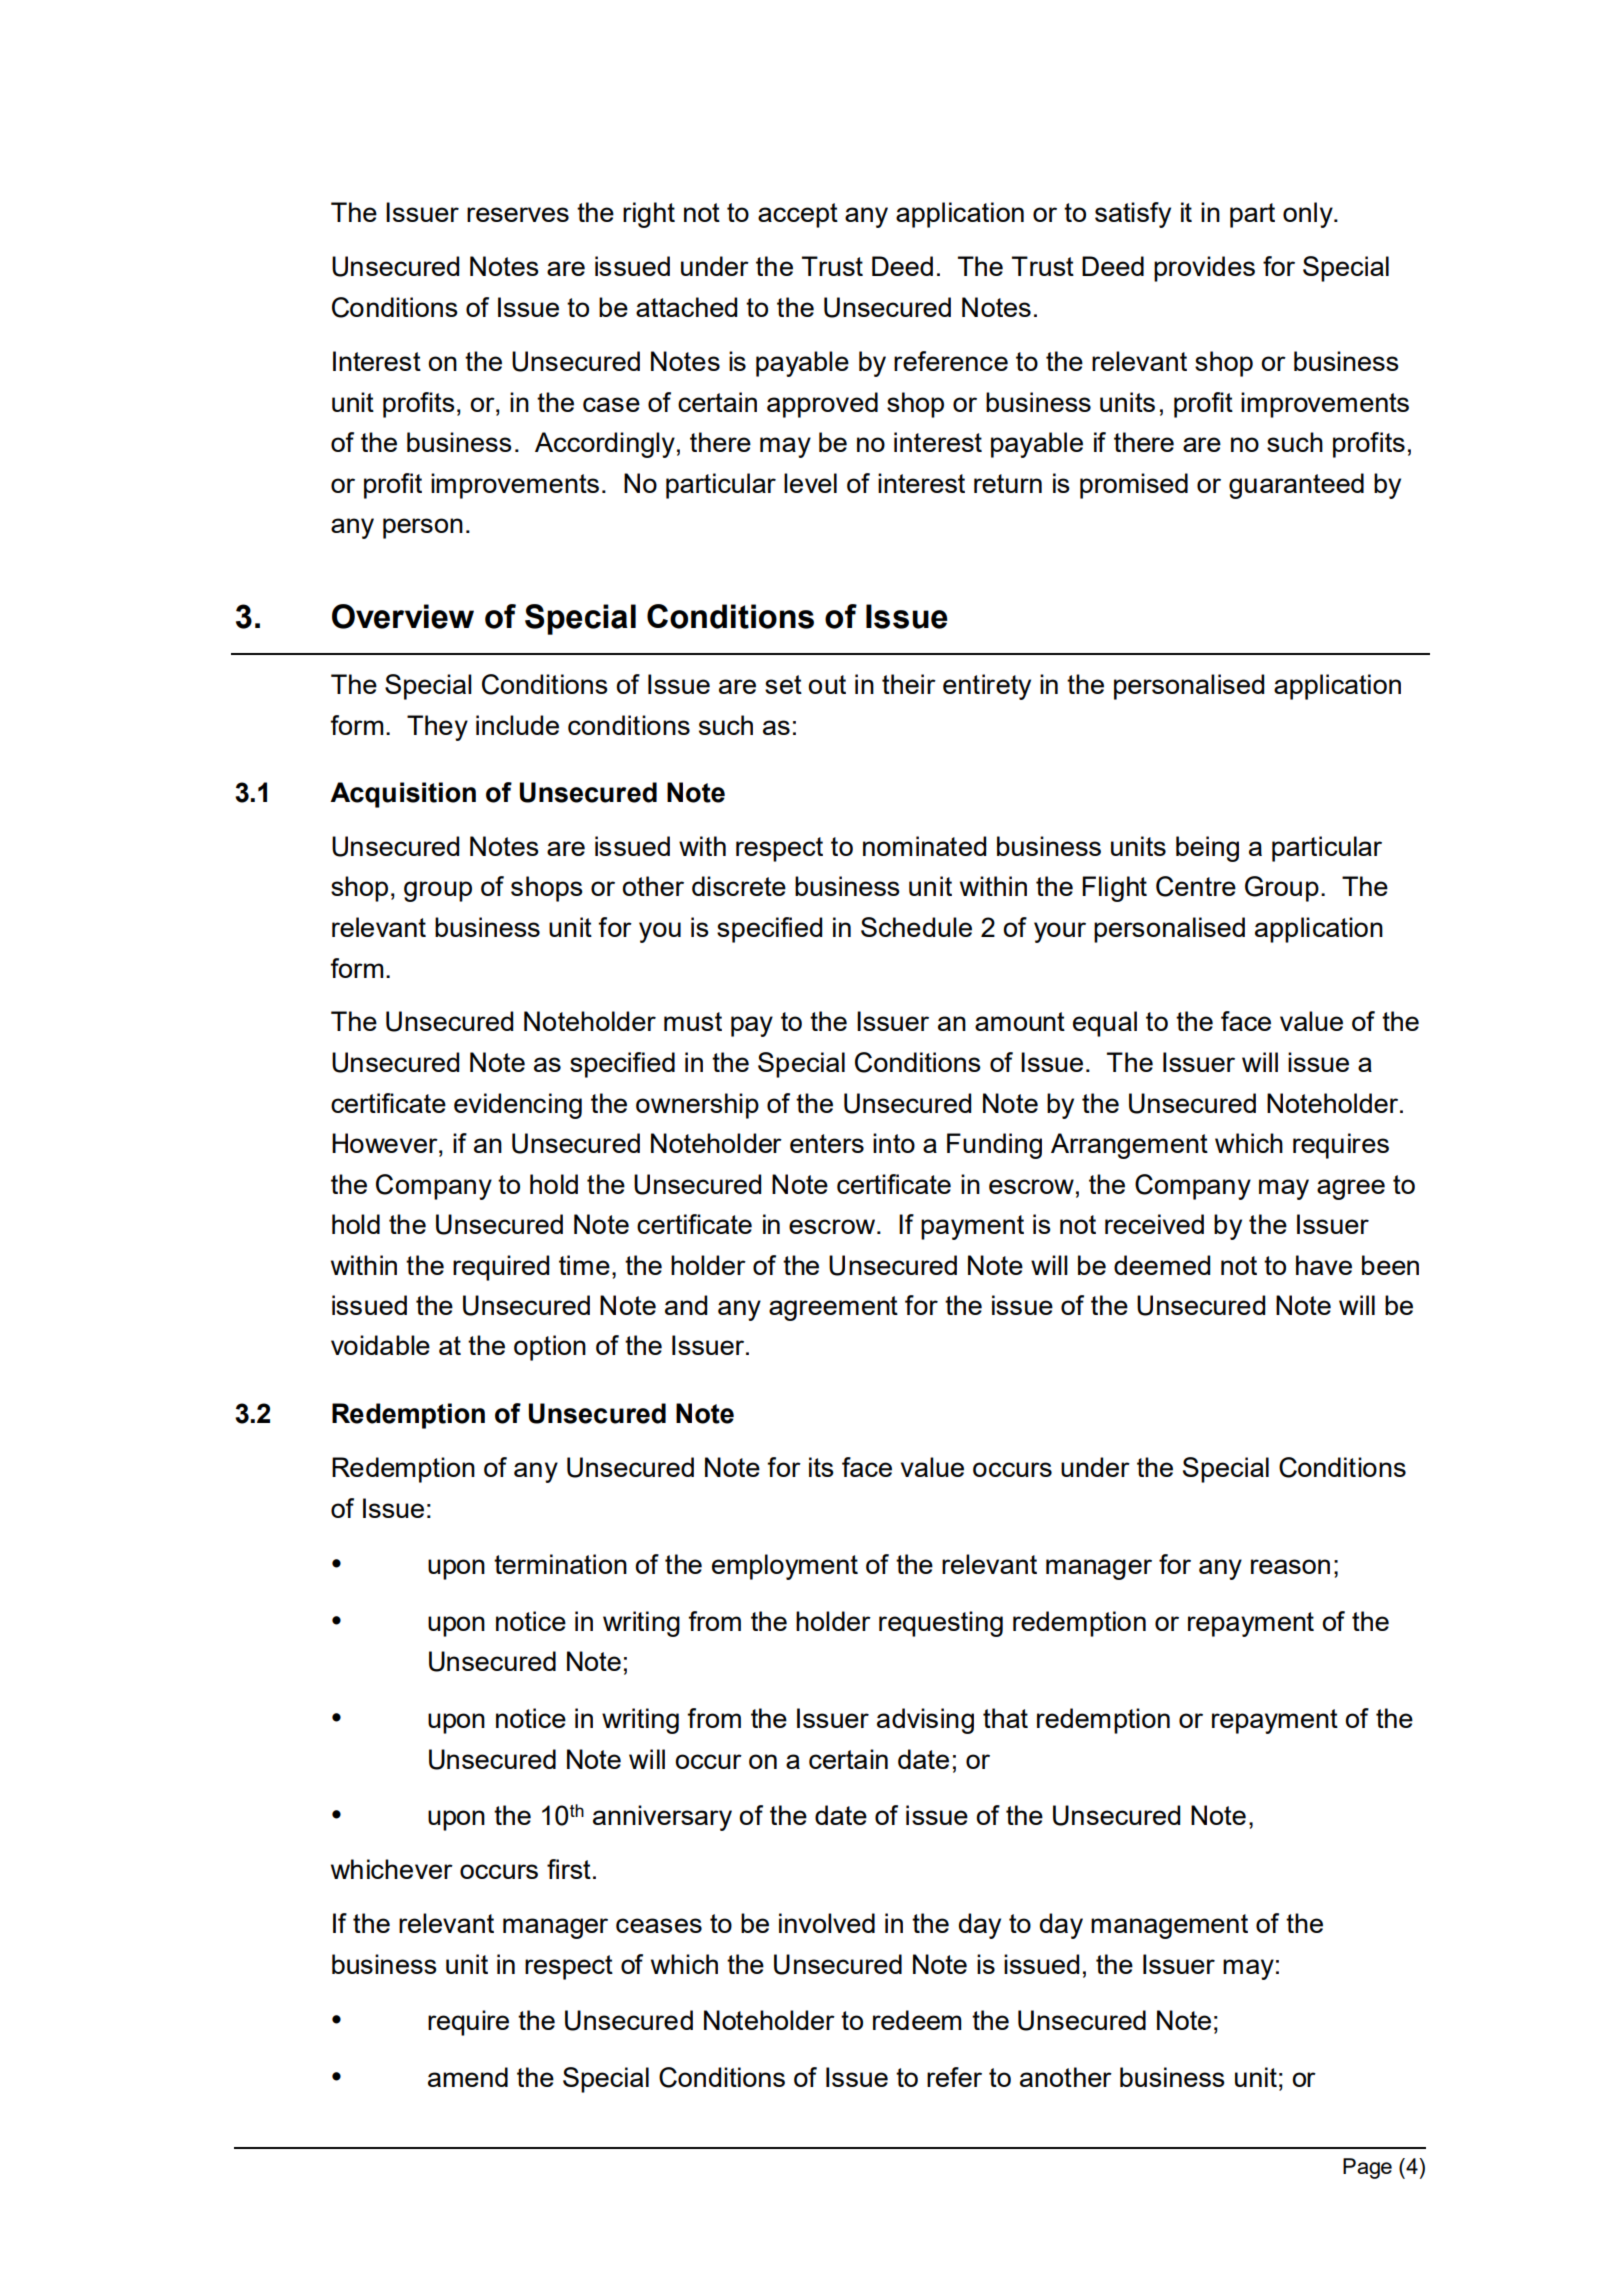 This image has height=2292, width=1621. Describe the element at coordinates (916, 927) in the image. I see `Schedule` at that location.
